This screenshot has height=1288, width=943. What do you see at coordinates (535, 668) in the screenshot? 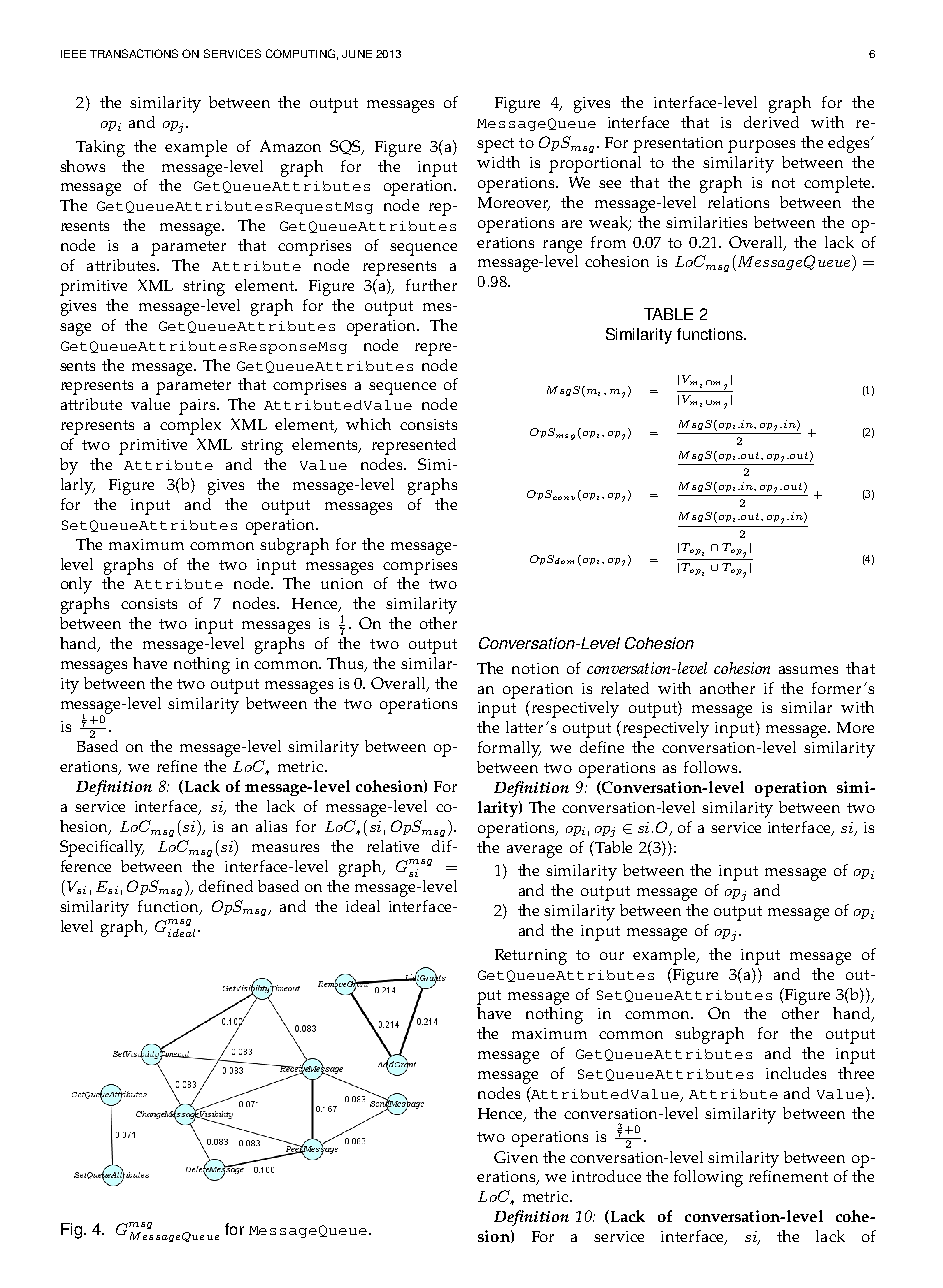
I see `notion` at bounding box center [535, 668].
